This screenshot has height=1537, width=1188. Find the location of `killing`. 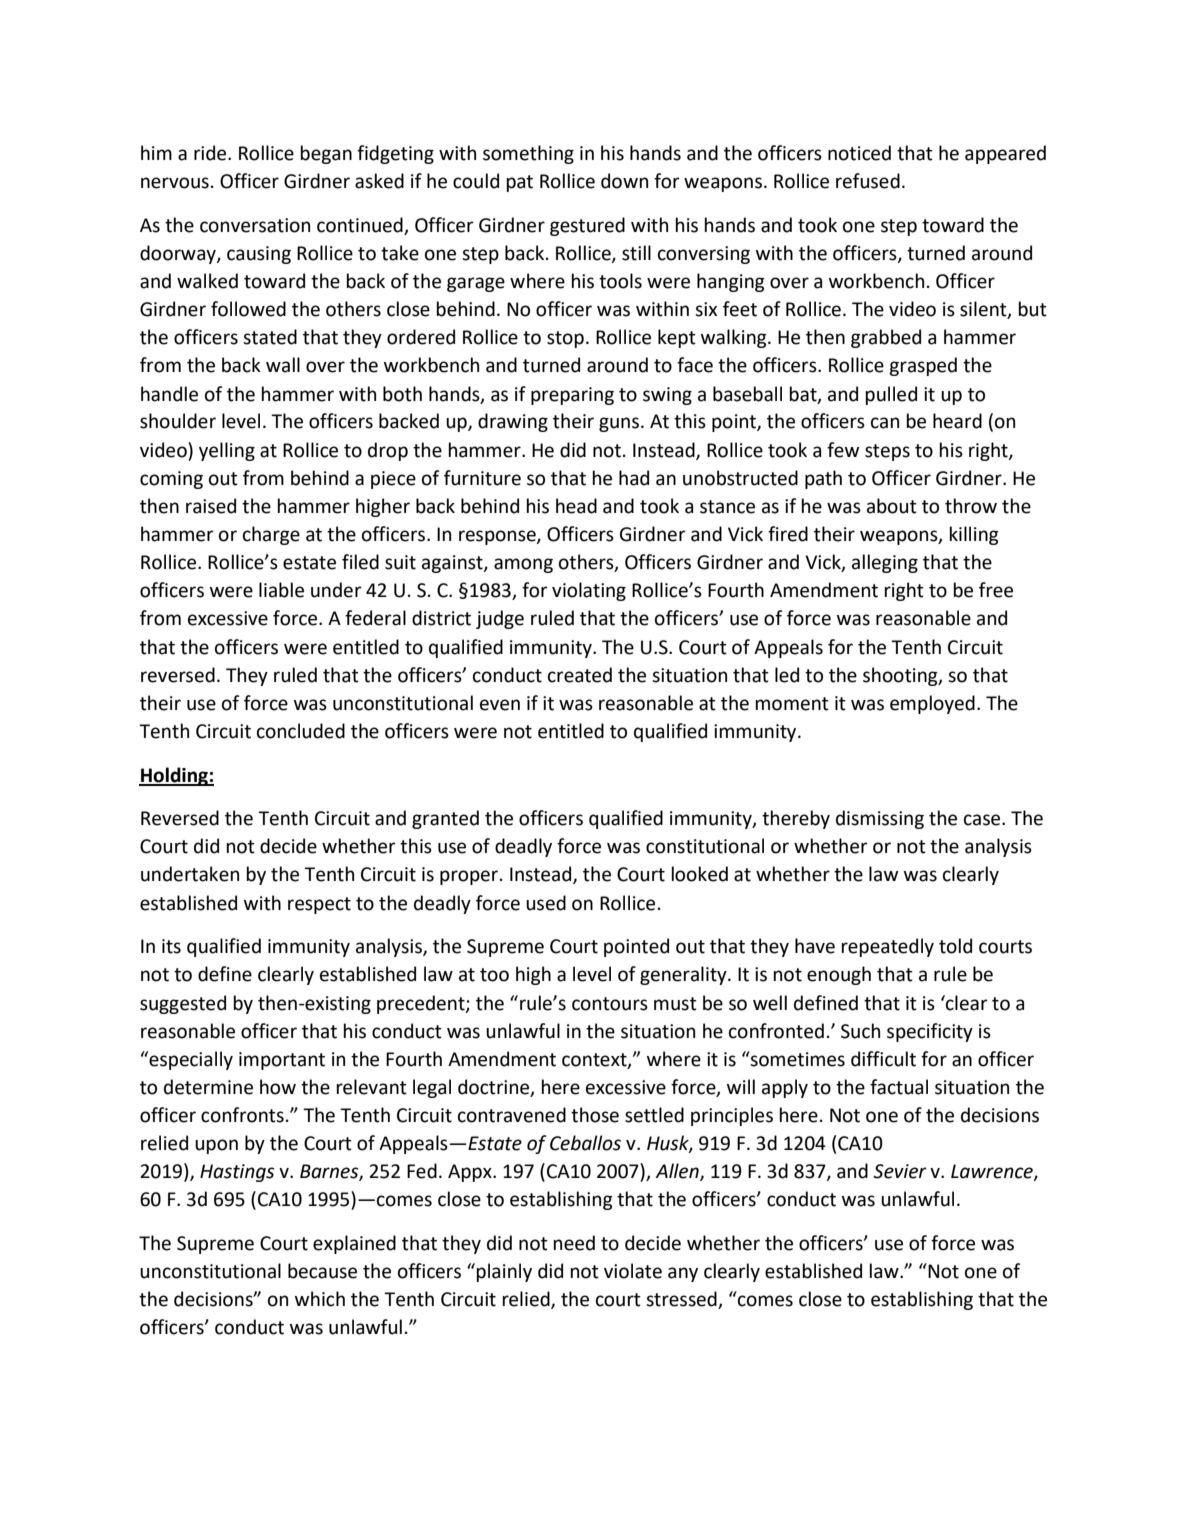

killing is located at coordinates (974, 535).
